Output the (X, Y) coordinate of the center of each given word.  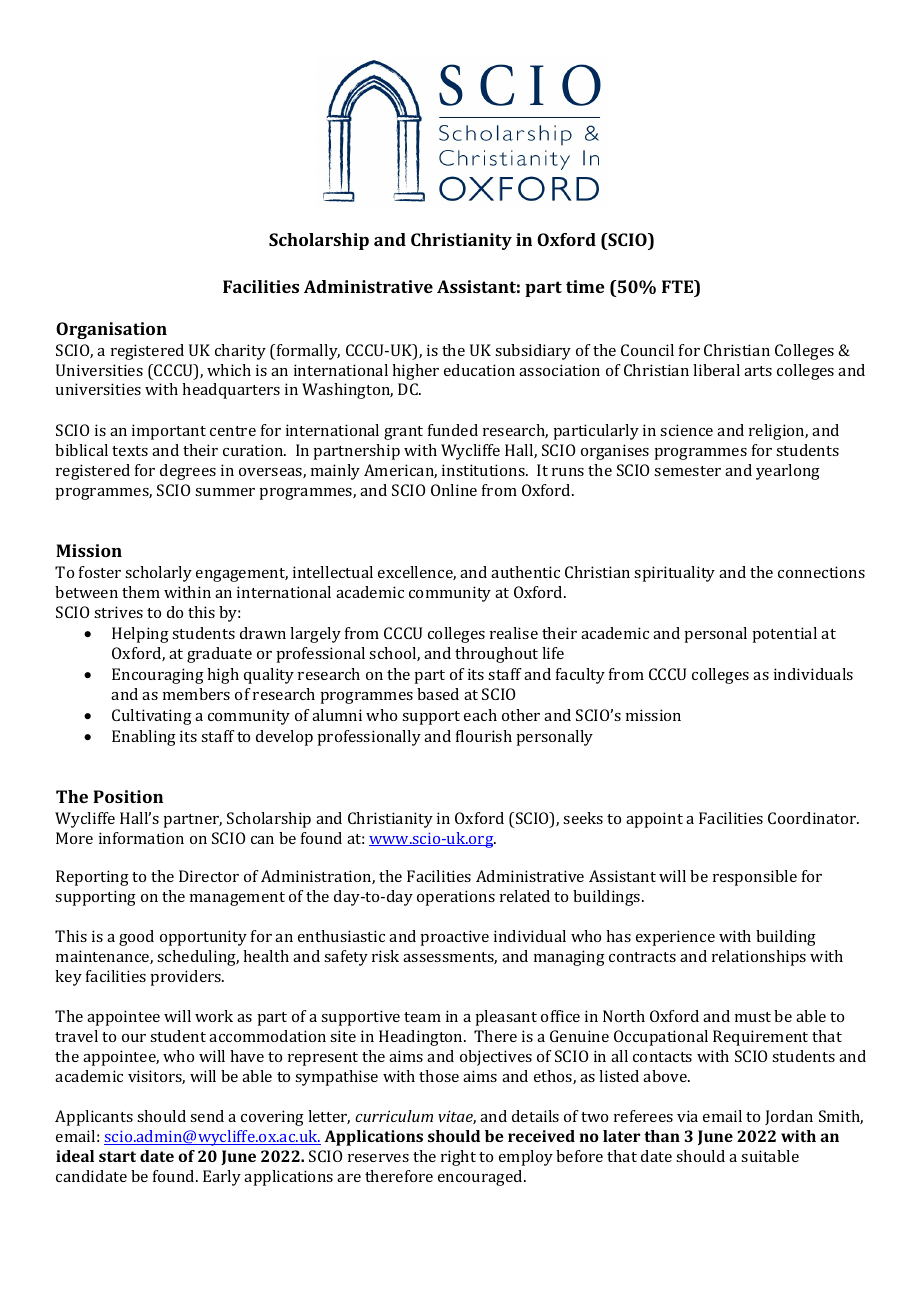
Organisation (111, 330)
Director (209, 876)
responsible (755, 878)
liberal (716, 370)
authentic (525, 572)
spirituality (674, 574)
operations (456, 898)
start (117, 1156)
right (458, 1158)
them (141, 592)
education (479, 370)
